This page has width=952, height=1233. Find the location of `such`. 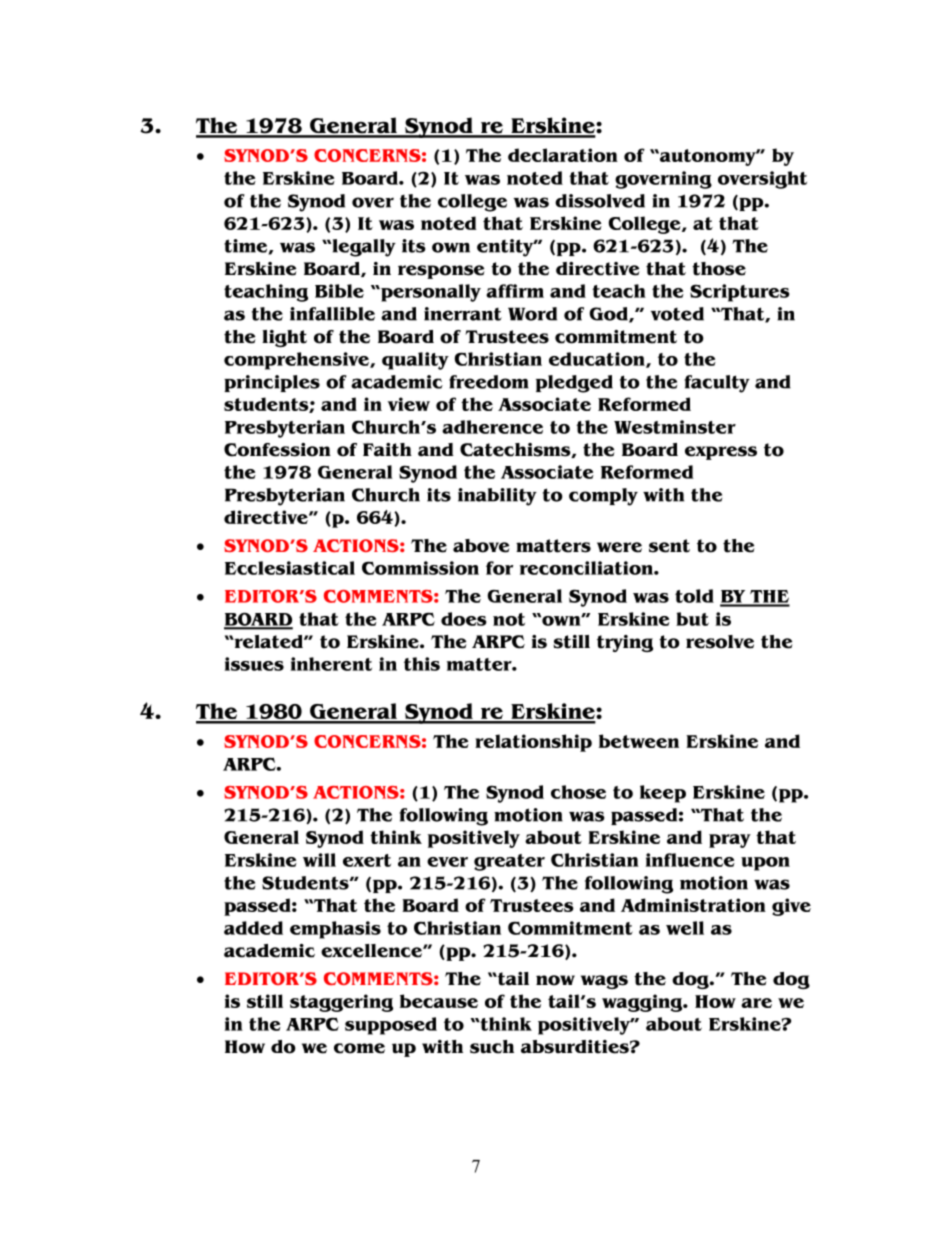

such is located at coordinates (492, 1047).
